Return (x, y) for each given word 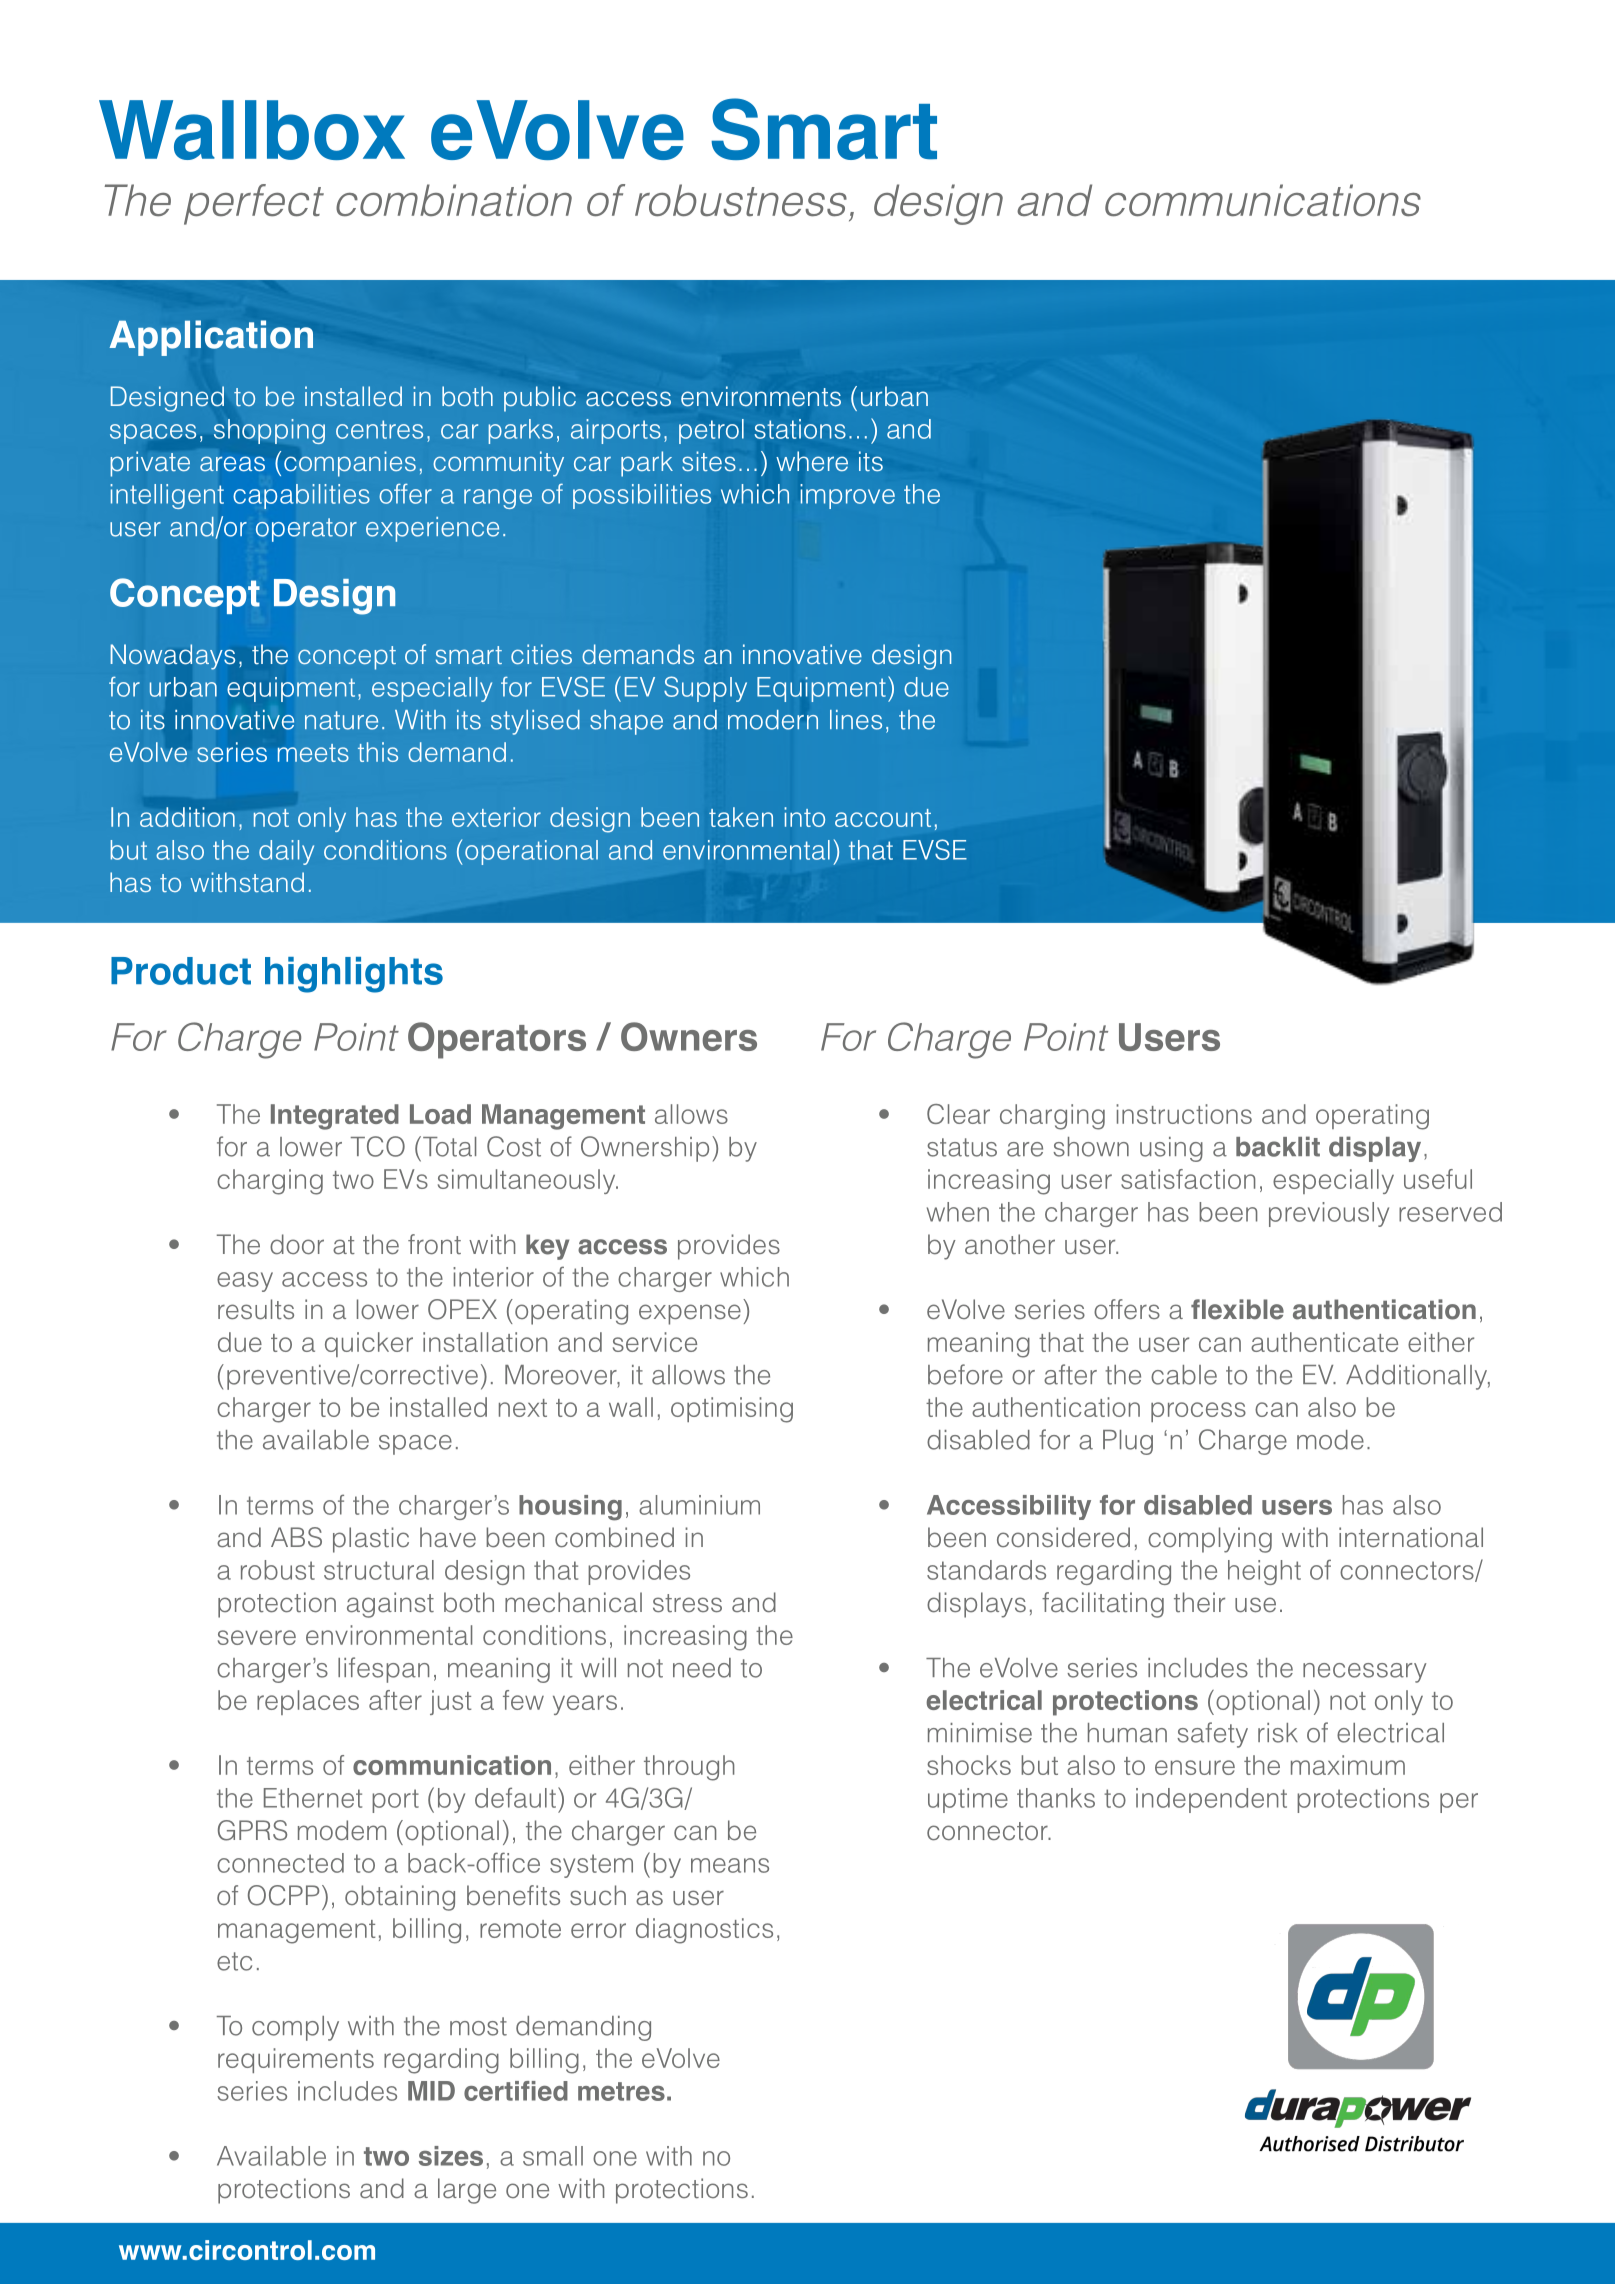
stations (800, 429)
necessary (1364, 1673)
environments (761, 396)
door (297, 1244)
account (883, 818)
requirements (296, 2060)
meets (313, 753)
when (958, 1212)
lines (856, 720)
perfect (254, 204)
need (702, 1668)
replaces (308, 1702)
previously (1329, 1214)
